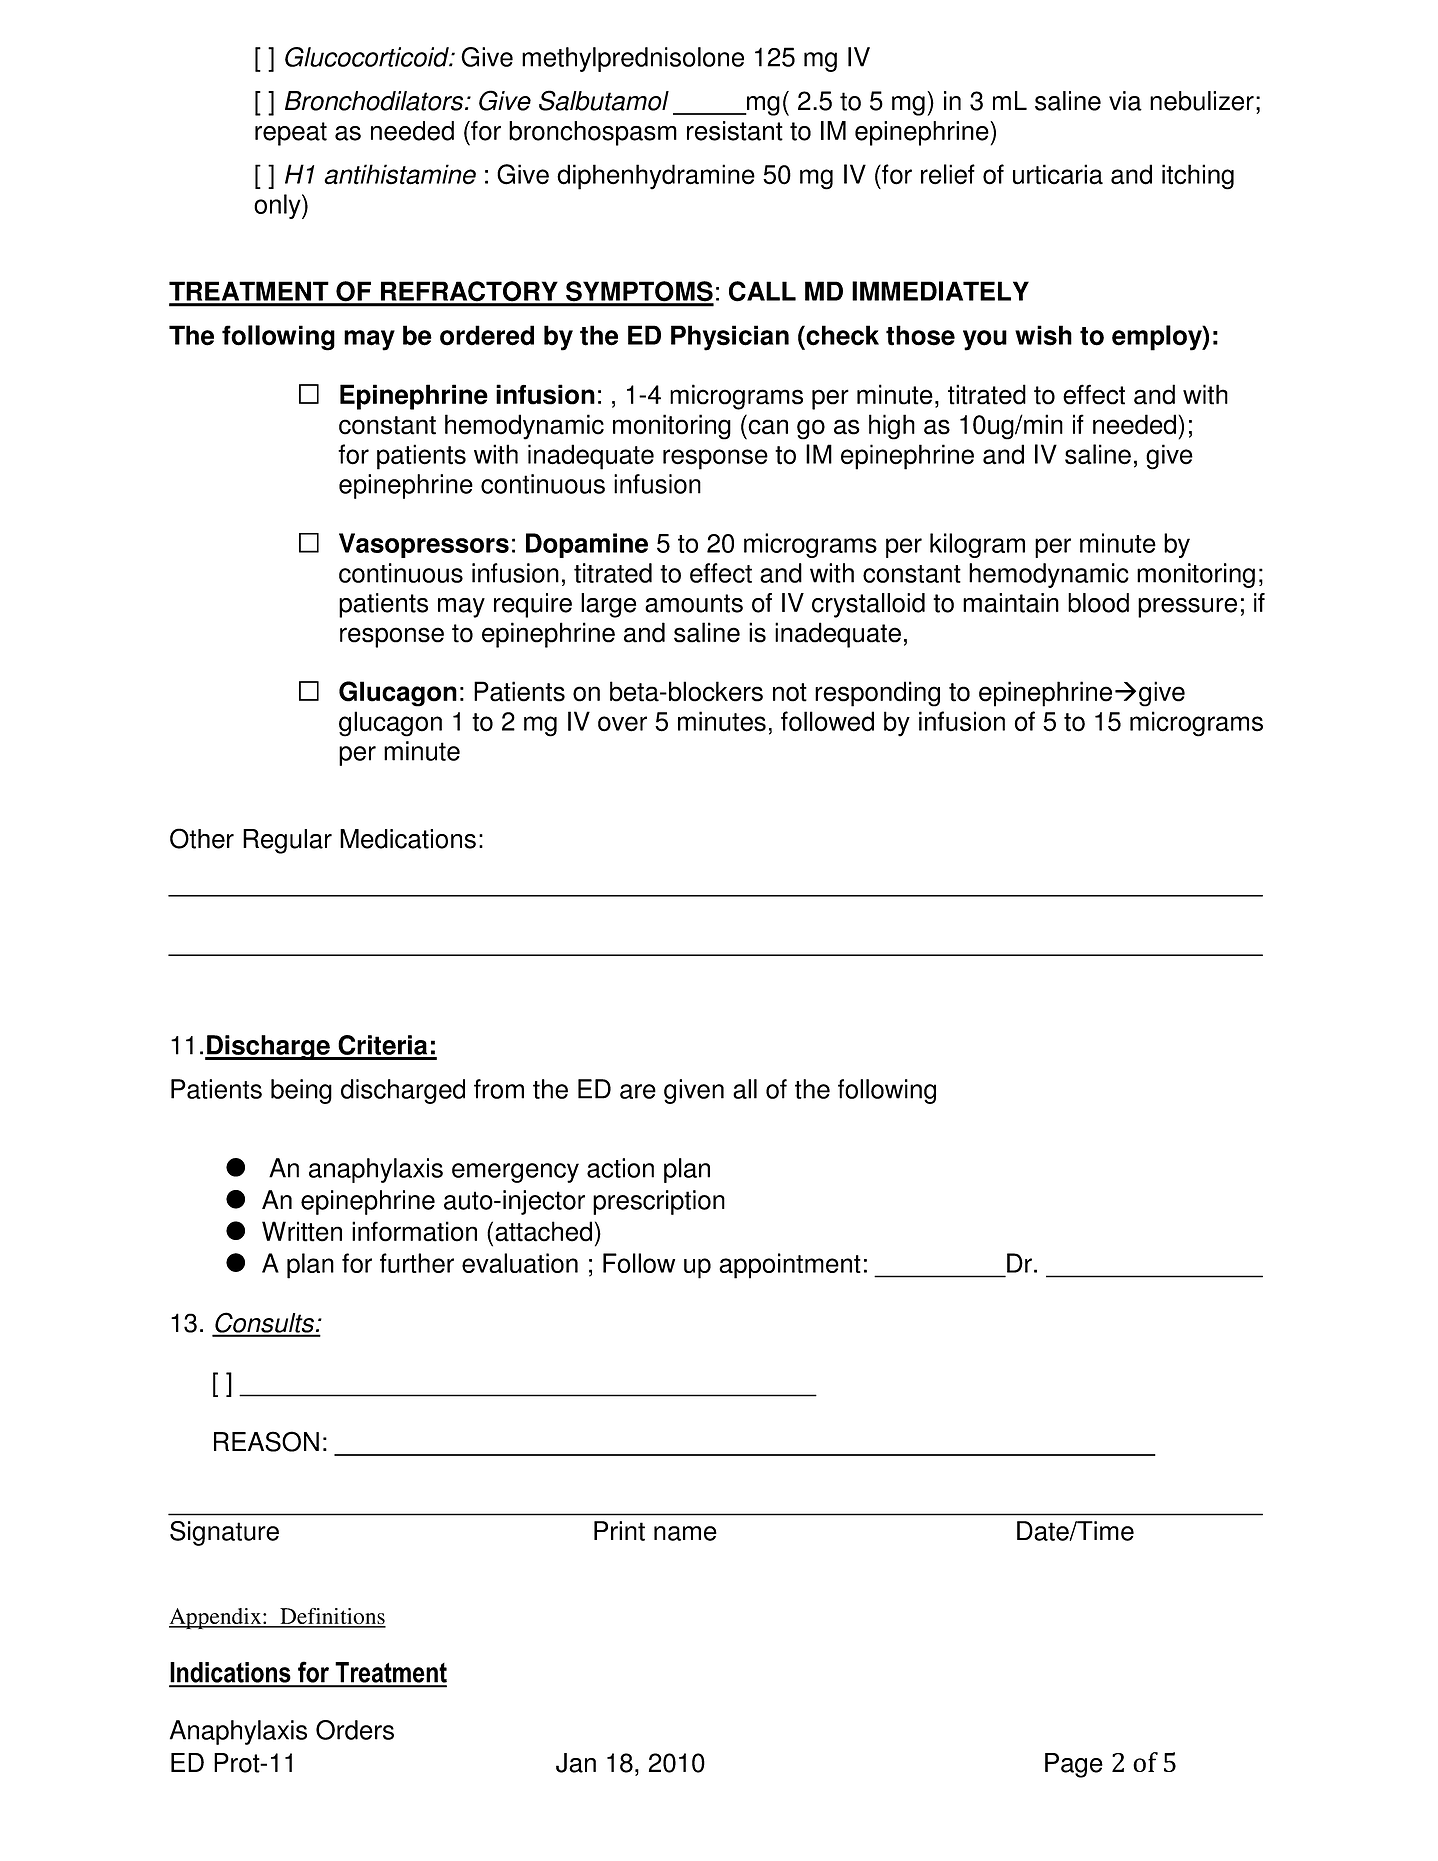  Describe the element at coordinates (638, 1091) in the screenshot. I see `are` at that location.
